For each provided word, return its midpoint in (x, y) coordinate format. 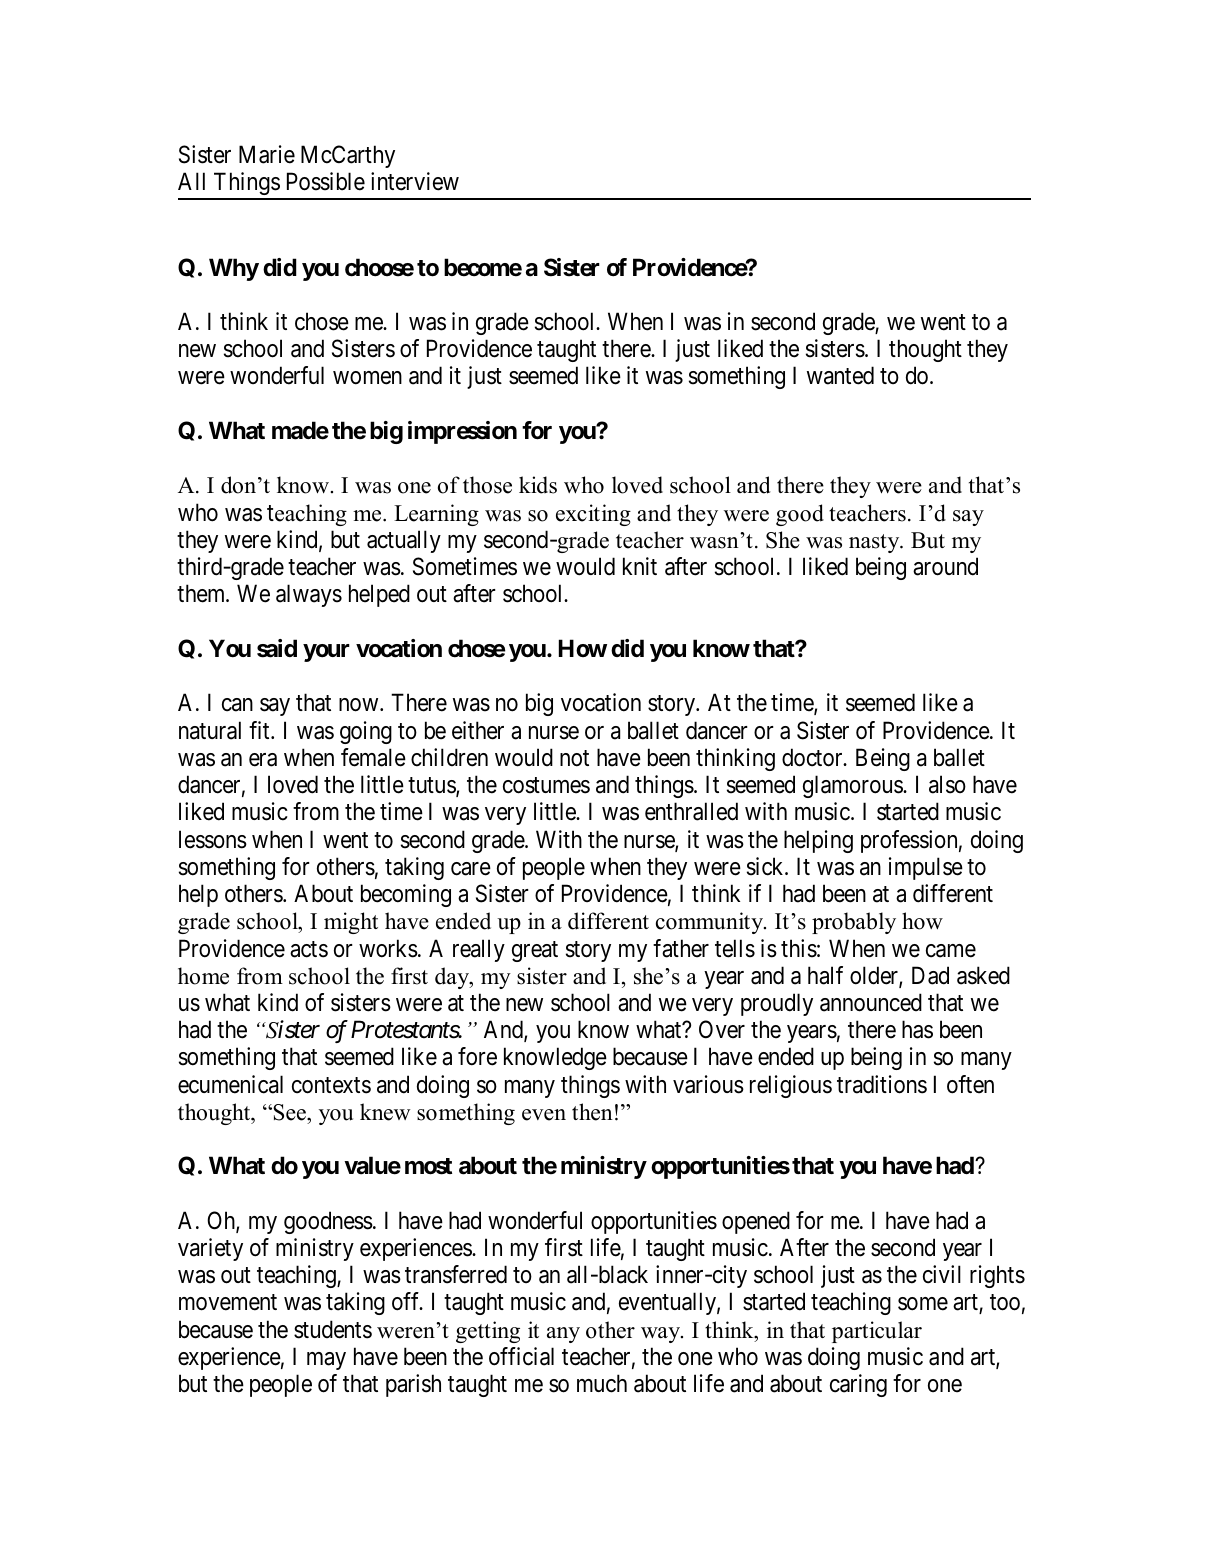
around (945, 566)
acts (309, 949)
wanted (840, 375)
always (309, 595)
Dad (930, 975)
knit (640, 566)
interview (415, 181)
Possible (326, 181)
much (602, 1383)
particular (877, 1332)
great (535, 951)
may (326, 1361)
